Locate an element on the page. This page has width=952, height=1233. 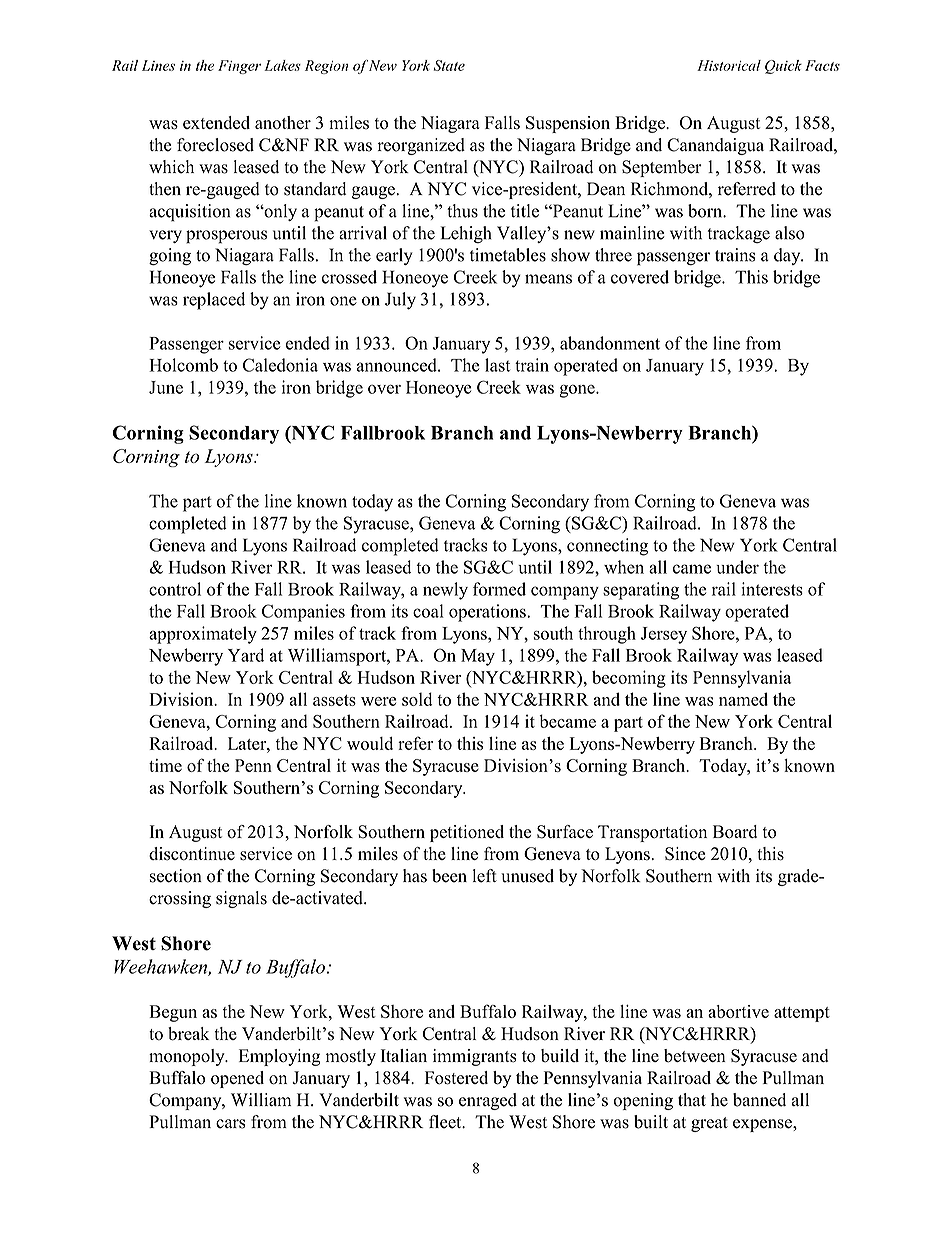
enraged is located at coordinates (488, 1101).
